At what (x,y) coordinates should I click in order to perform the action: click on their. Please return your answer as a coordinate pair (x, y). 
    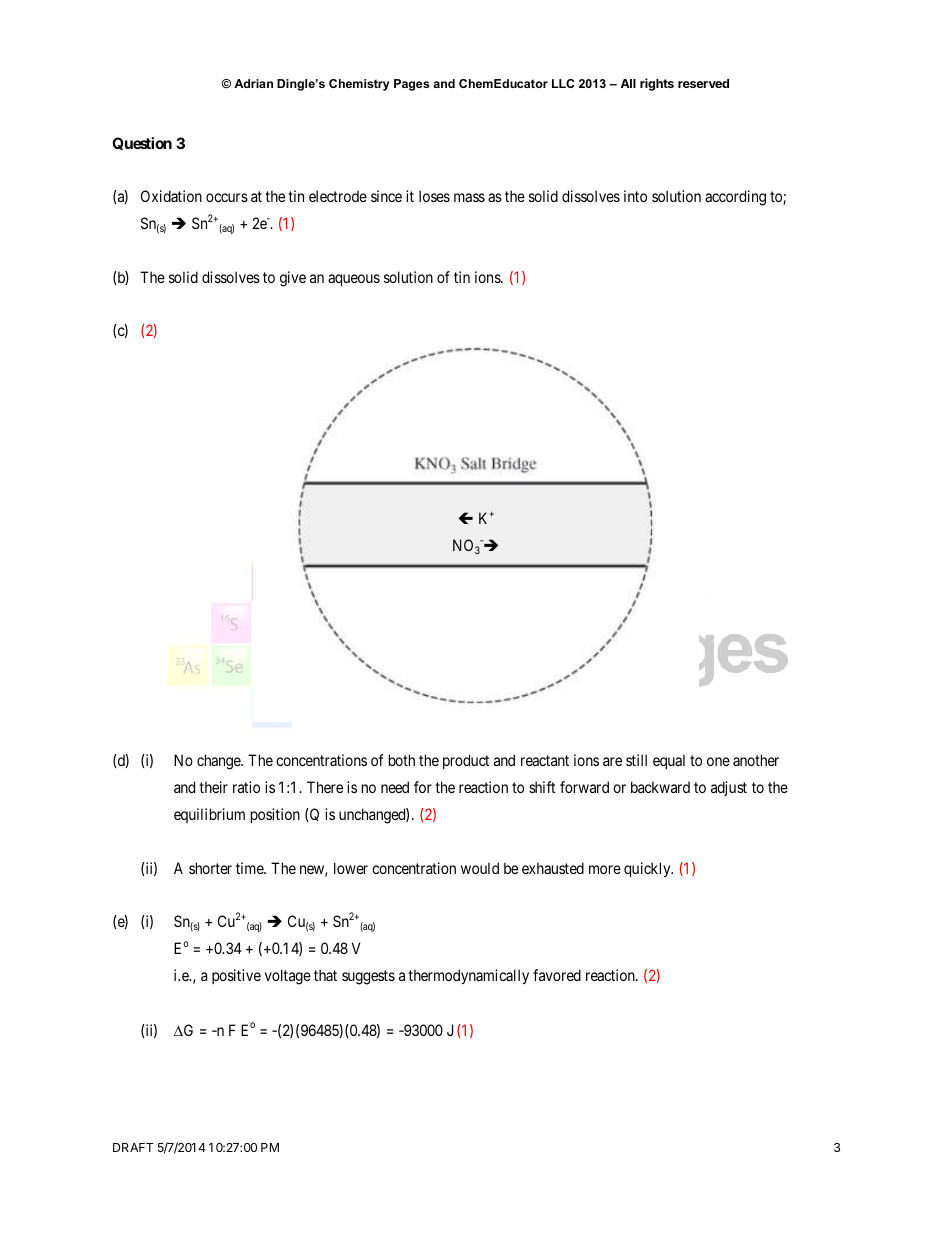
    Looking at the image, I should click on (213, 787).
